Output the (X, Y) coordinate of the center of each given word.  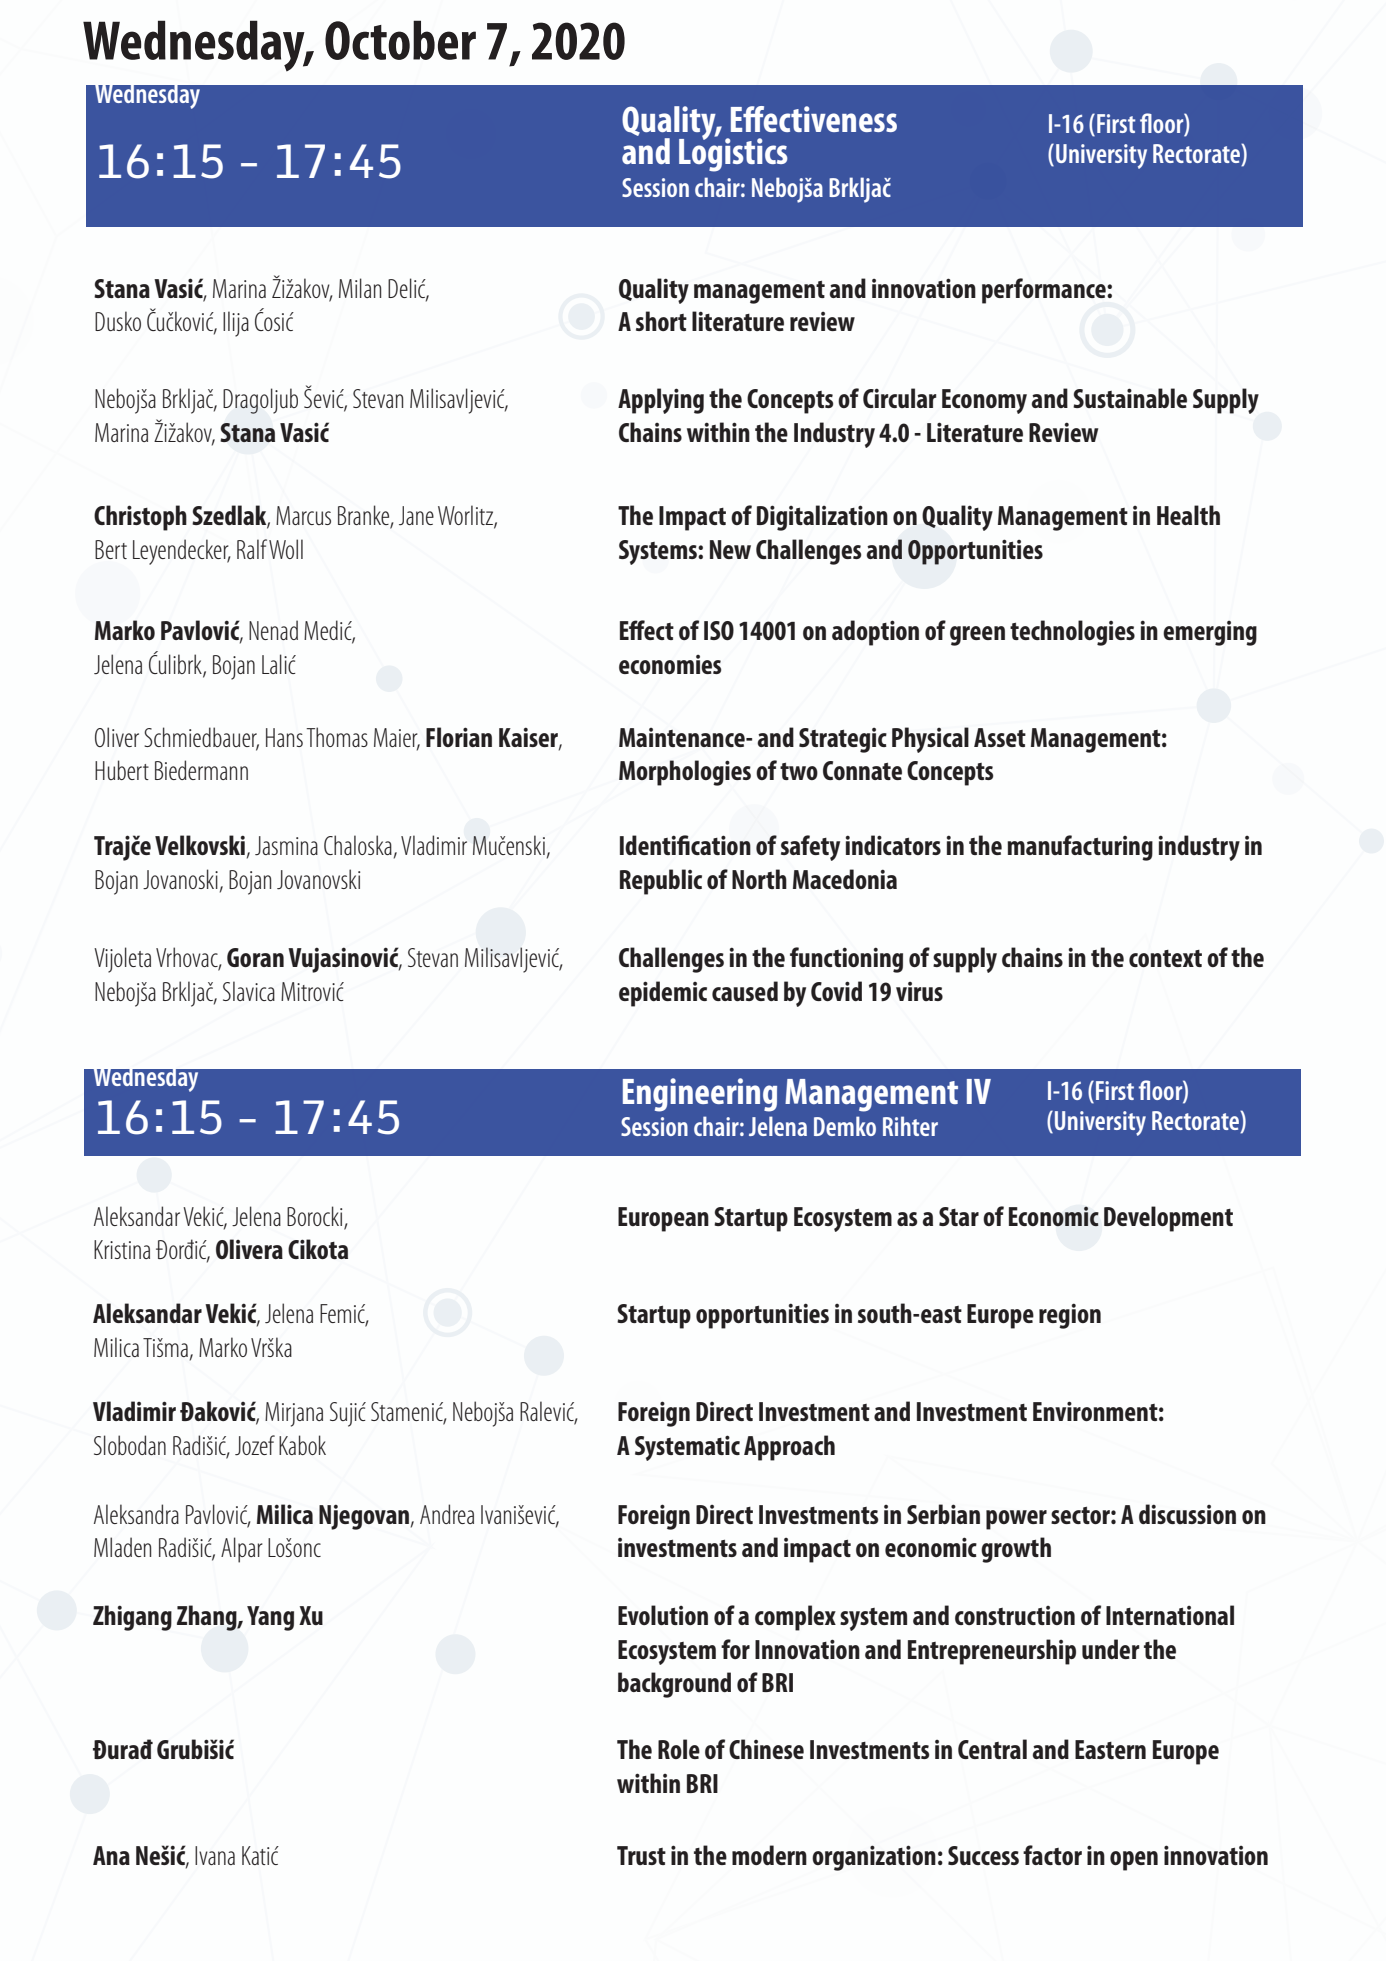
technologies (1072, 633)
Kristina (122, 1249)
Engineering (700, 1095)
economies (670, 664)
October (400, 40)
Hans (284, 737)
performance (1045, 291)
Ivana (215, 1855)
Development (1168, 1219)
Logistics (733, 154)
